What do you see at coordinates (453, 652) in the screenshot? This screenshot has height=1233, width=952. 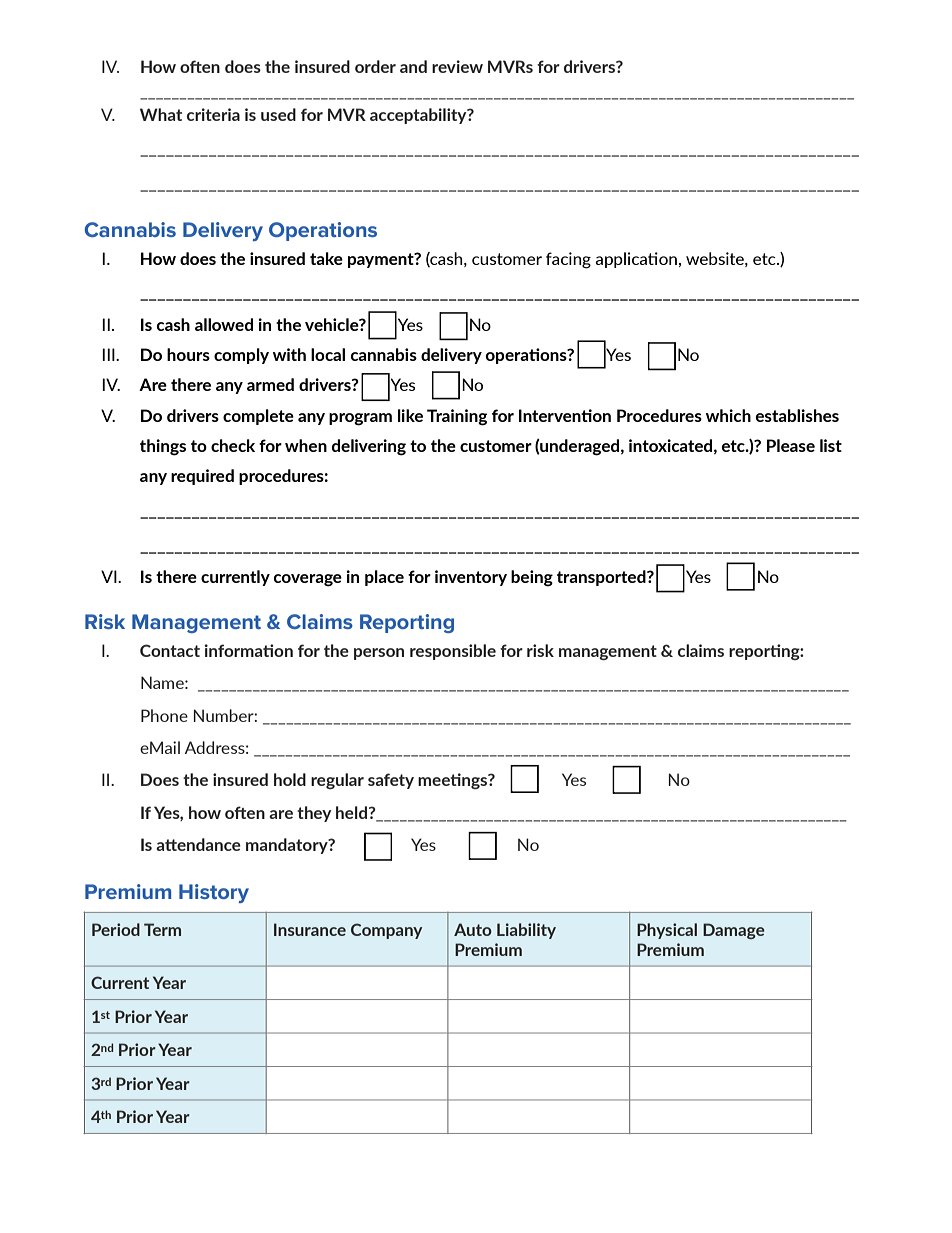 I see `responsible` at bounding box center [453, 652].
